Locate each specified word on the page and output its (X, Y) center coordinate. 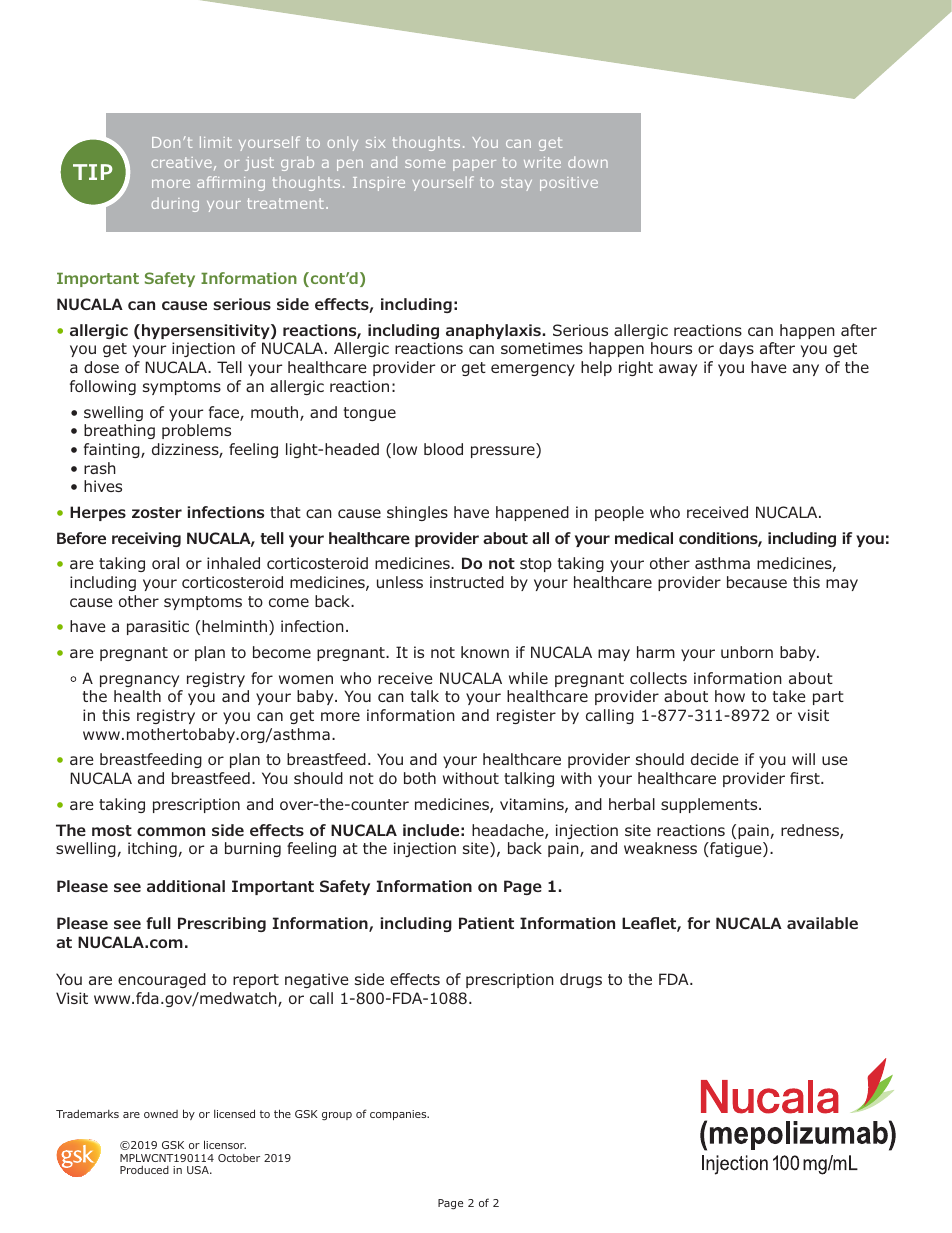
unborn (747, 652)
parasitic (158, 627)
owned (161, 1114)
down (588, 162)
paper (474, 165)
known (485, 652)
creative (182, 162)
